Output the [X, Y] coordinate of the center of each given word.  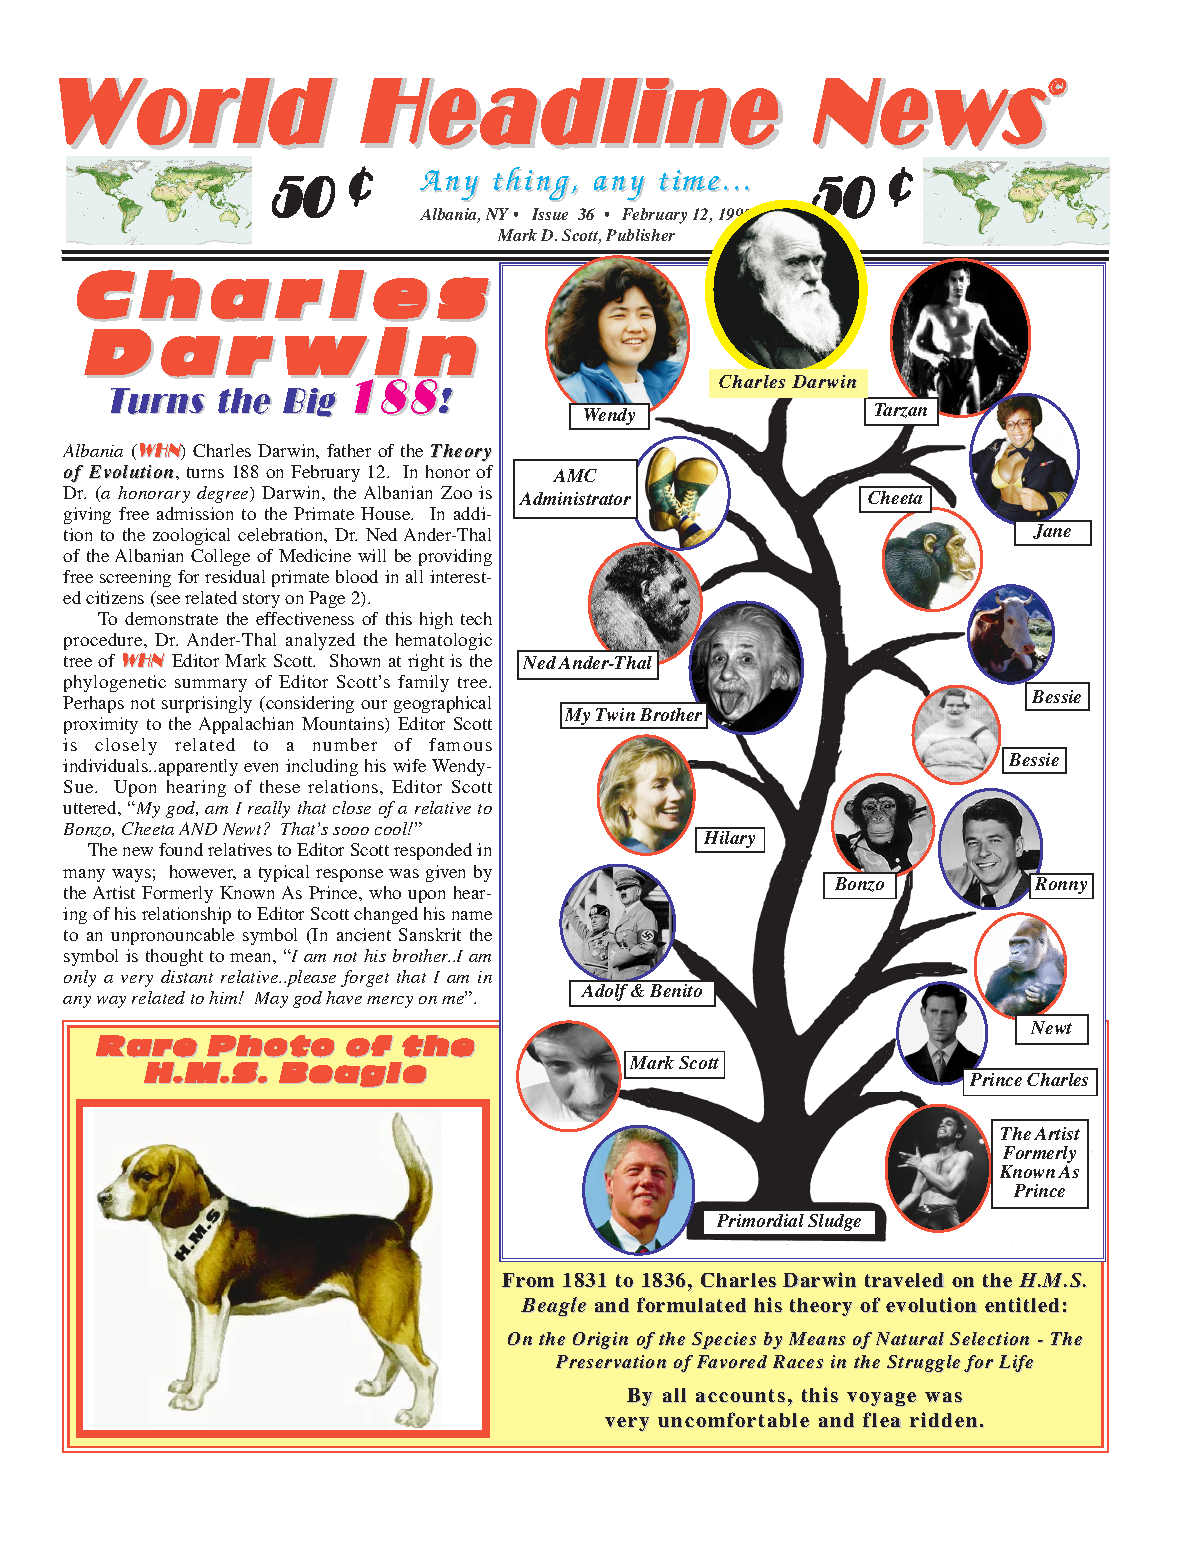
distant [187, 976]
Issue [550, 214]
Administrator [575, 498]
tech [476, 618]
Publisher [640, 235]
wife [409, 765]
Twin [615, 714]
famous [460, 744]
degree [224, 494]
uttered [91, 807]
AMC [575, 475]
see [168, 599]
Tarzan [901, 410]
